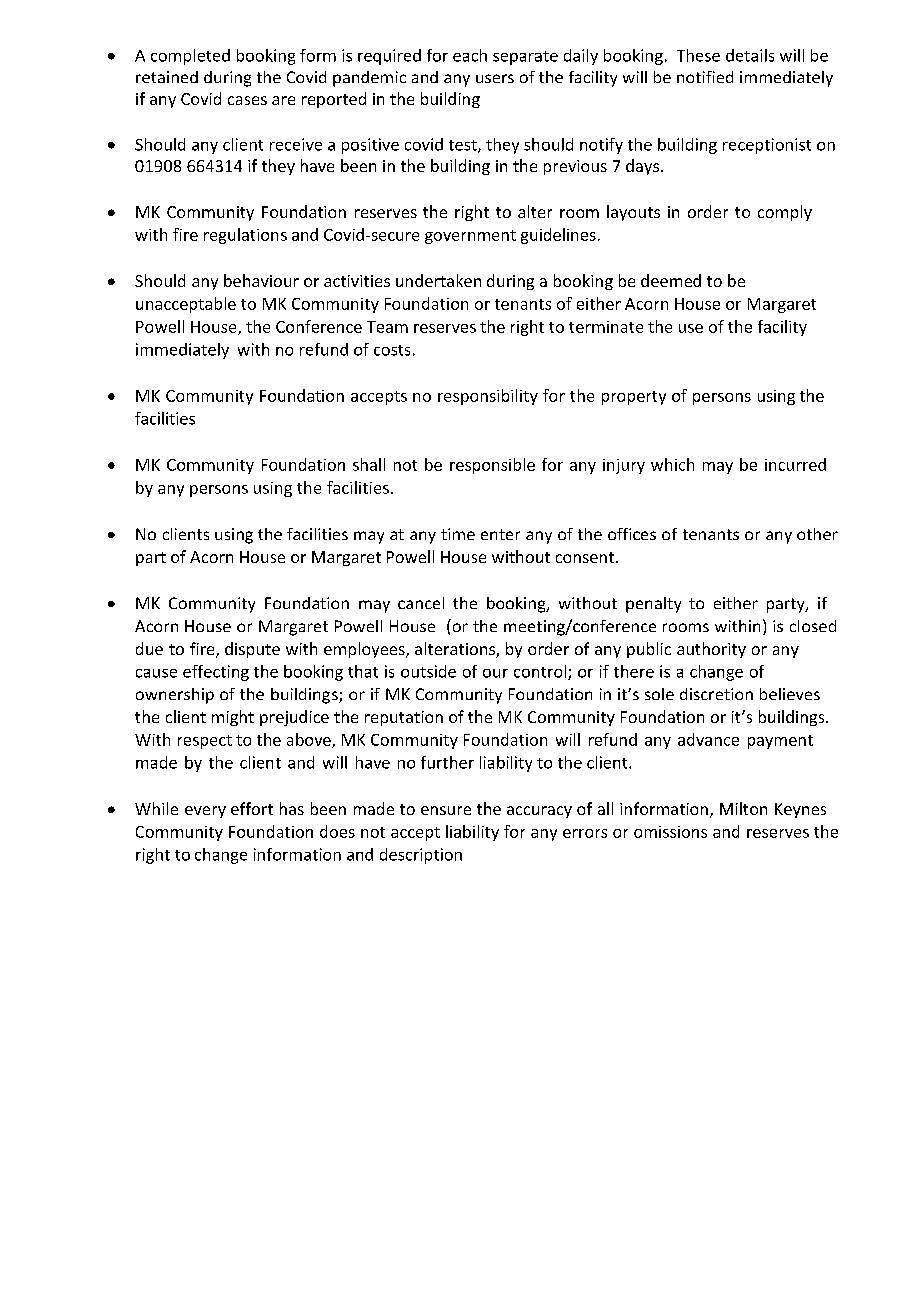  Describe the element at coordinates (428, 671) in the page. I see `outside` at that location.
